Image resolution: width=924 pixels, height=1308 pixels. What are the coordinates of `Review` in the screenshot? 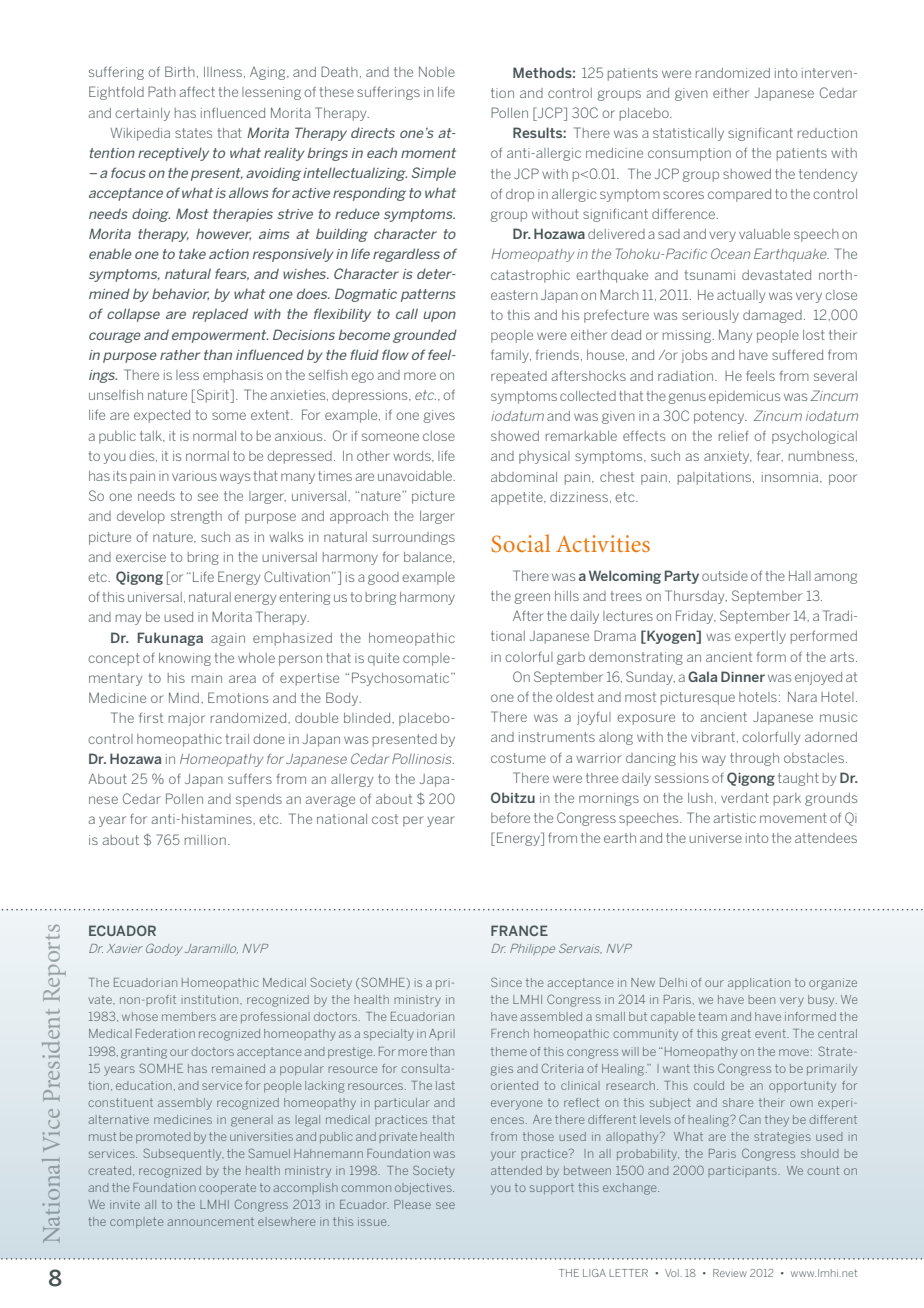 It's located at (730, 1273).
